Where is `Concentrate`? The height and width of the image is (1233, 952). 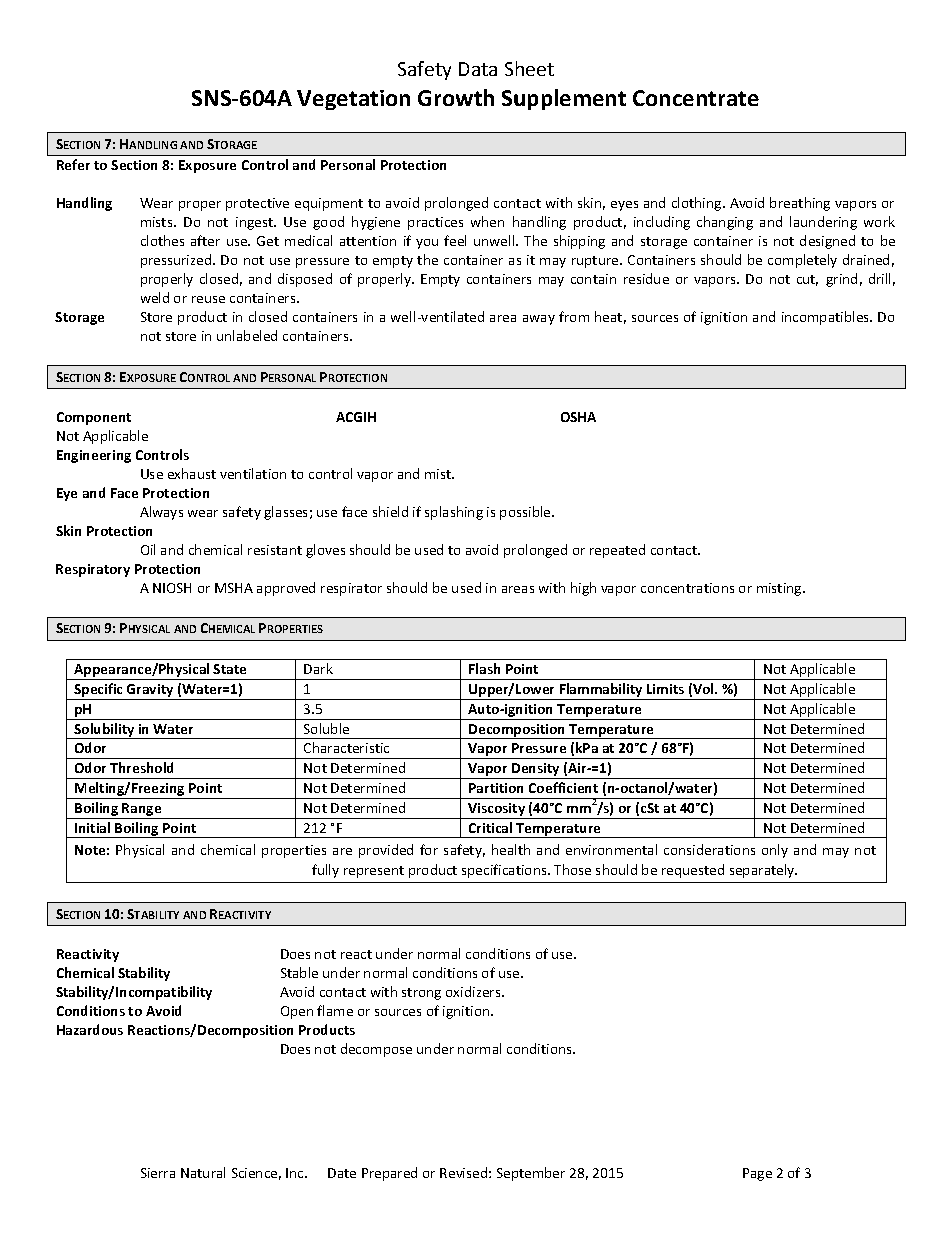 Concentrate is located at coordinates (696, 98).
